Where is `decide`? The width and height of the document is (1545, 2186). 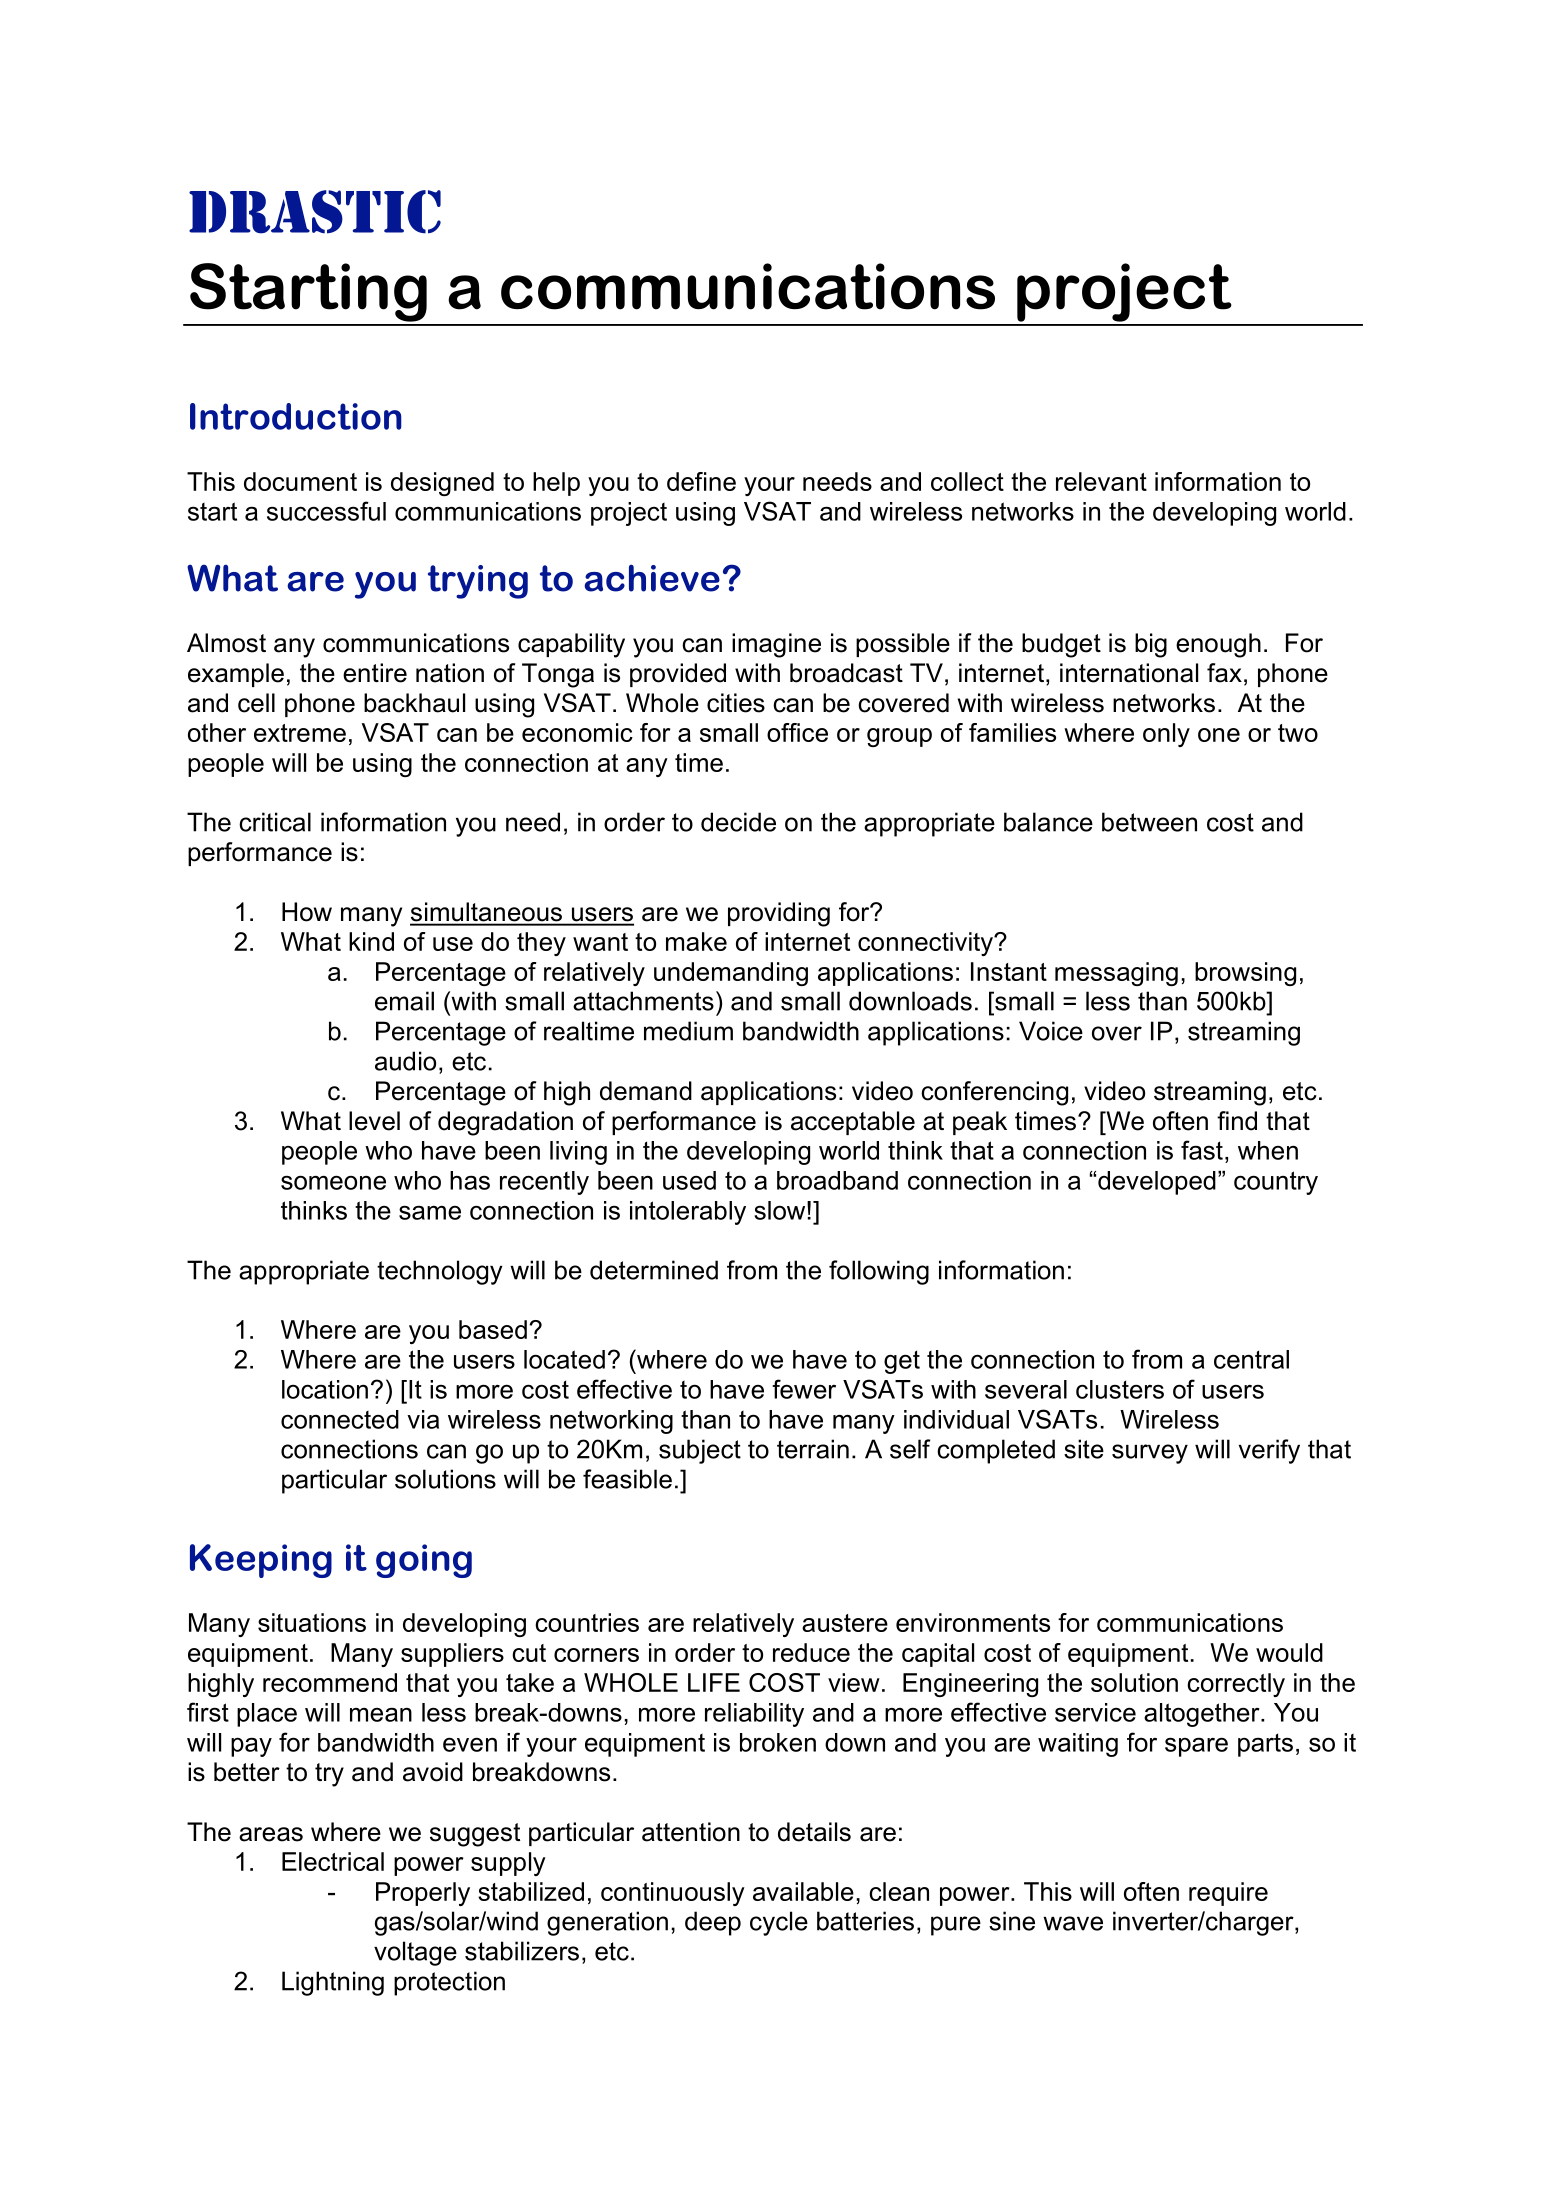 decide is located at coordinates (738, 822).
